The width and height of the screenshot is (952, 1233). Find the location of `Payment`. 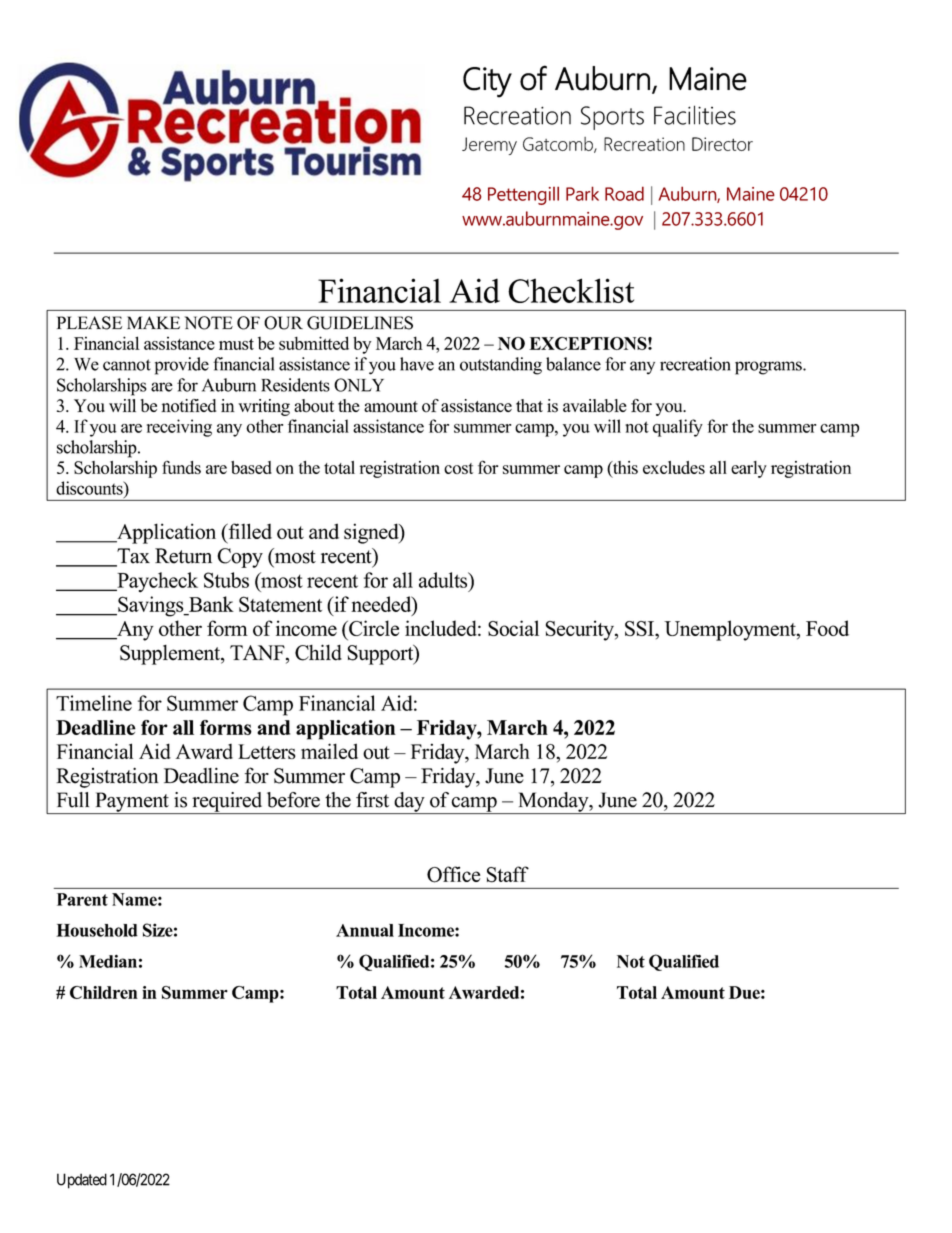

Payment is located at coordinates (132, 803).
